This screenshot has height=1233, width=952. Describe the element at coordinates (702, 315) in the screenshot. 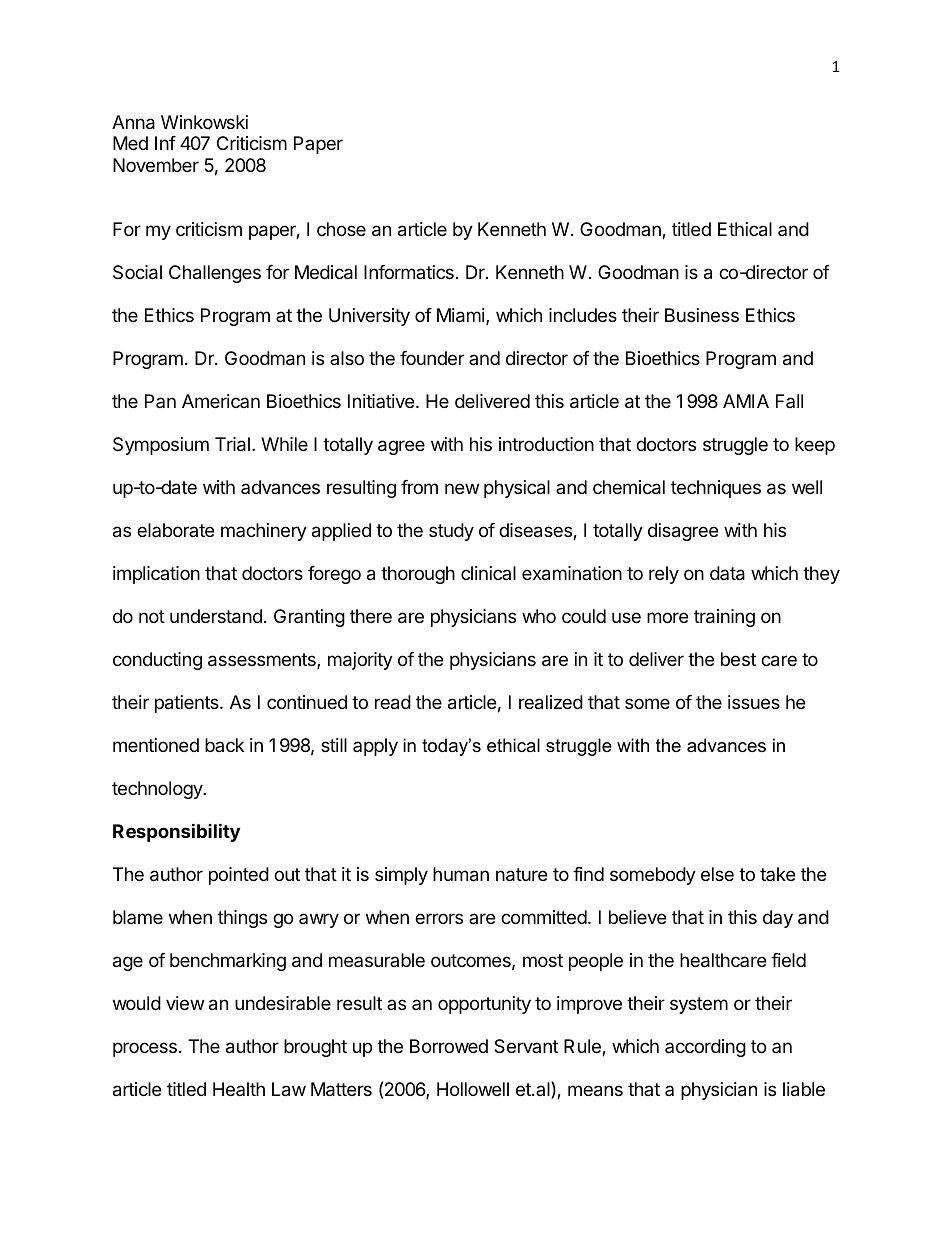

I see `Business` at that location.
